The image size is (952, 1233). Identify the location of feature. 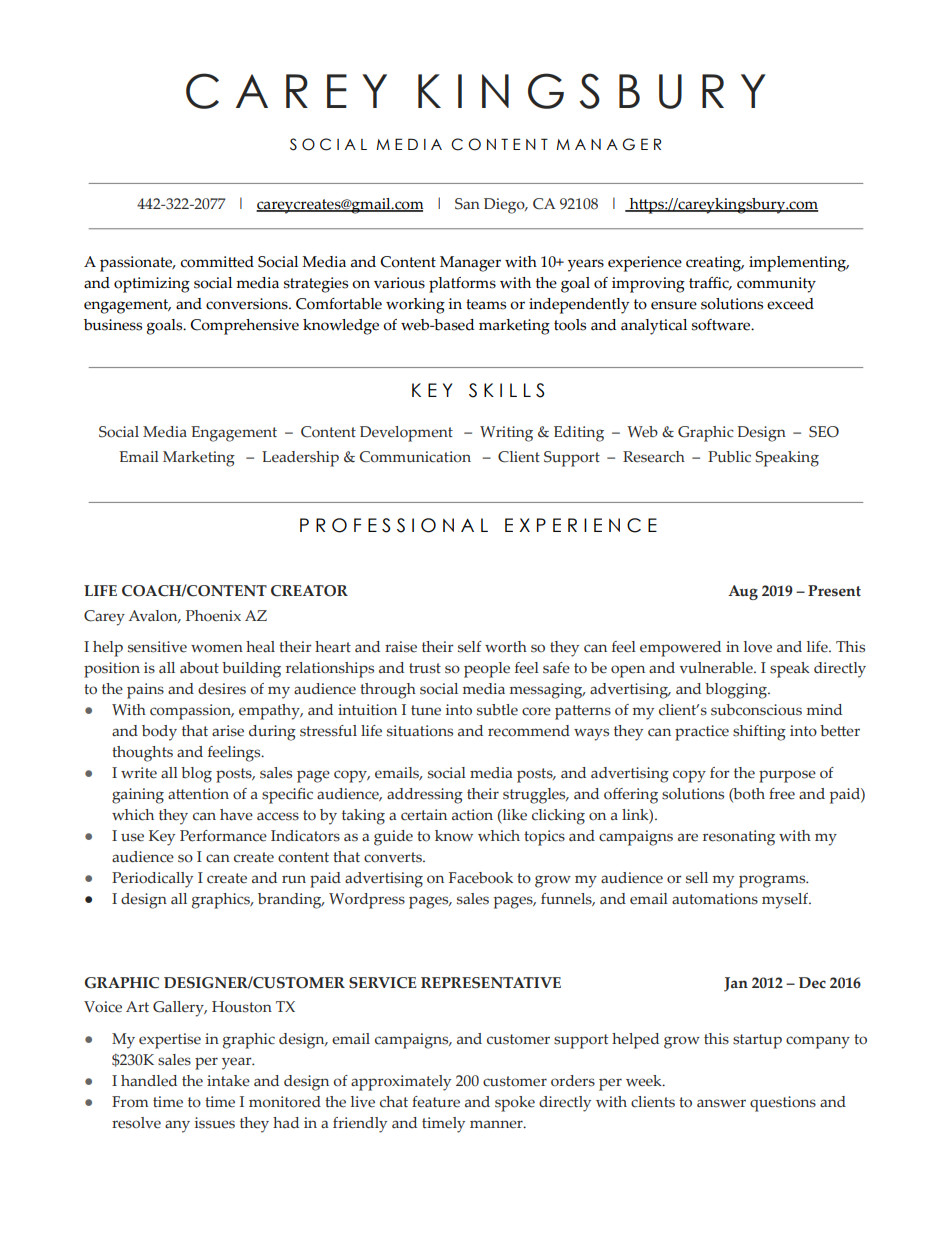
(436, 1102).
